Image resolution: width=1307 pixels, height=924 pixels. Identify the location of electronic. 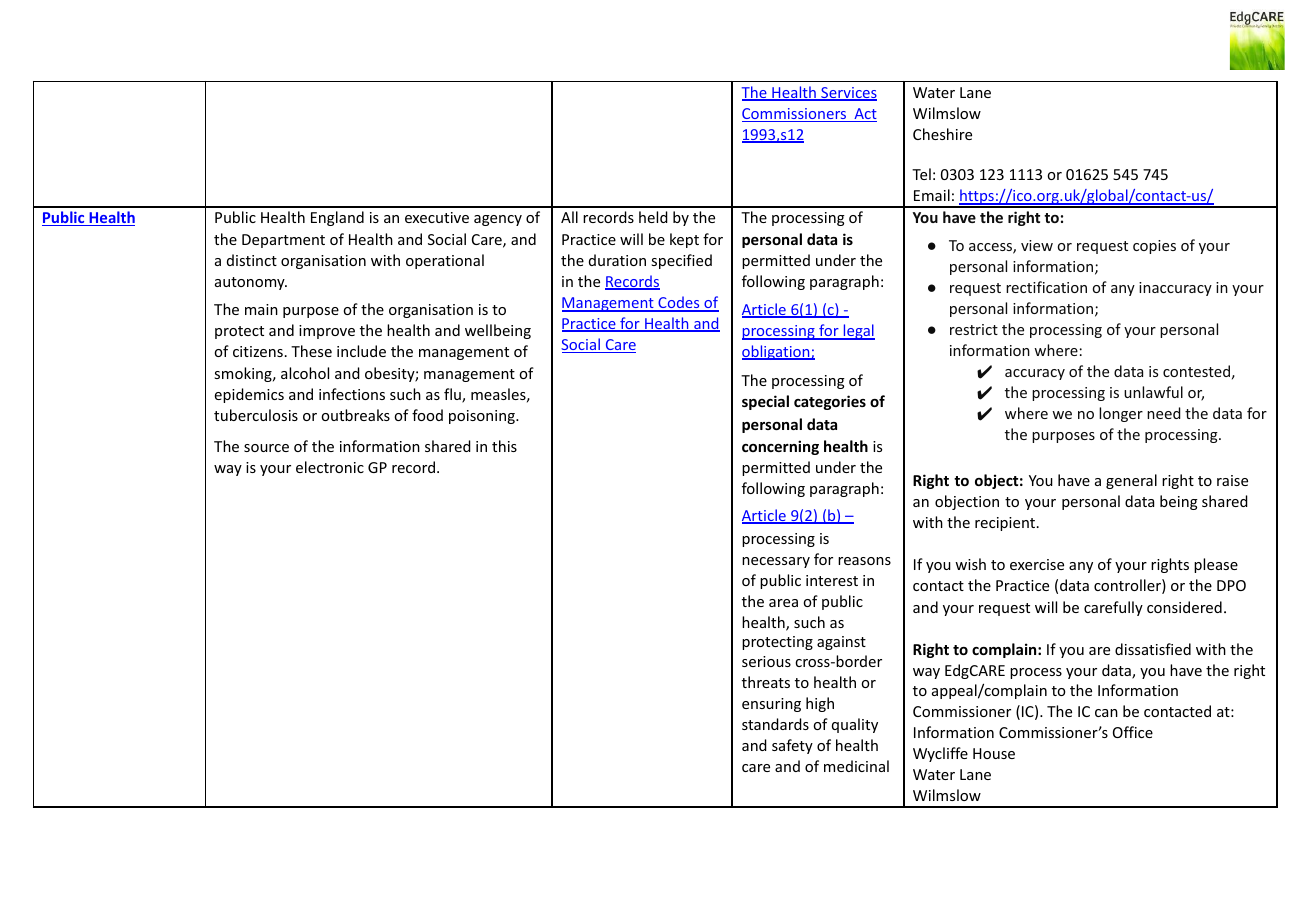
(330, 467).
